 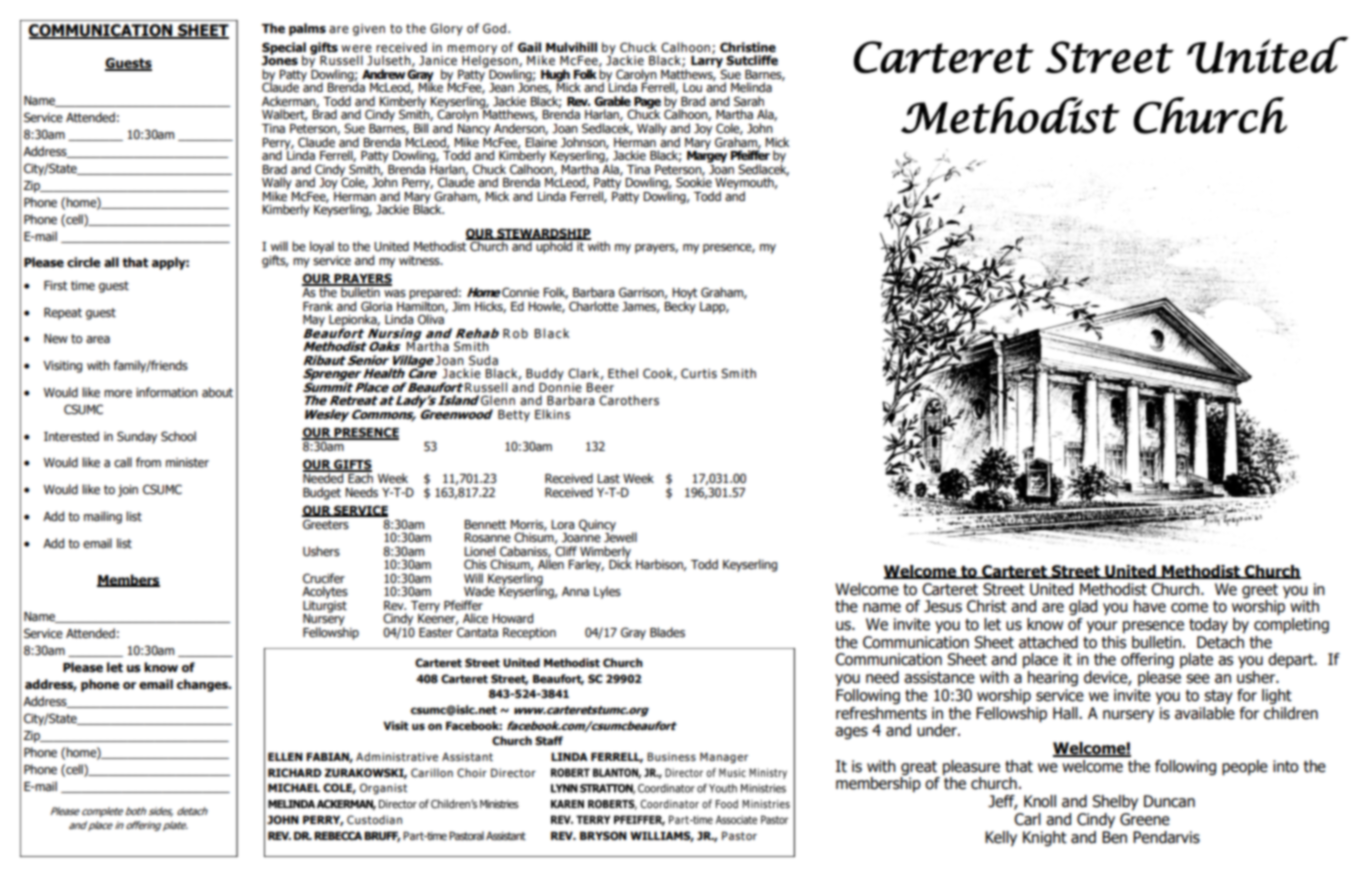 I want to click on Special, so click(x=284, y=49).
